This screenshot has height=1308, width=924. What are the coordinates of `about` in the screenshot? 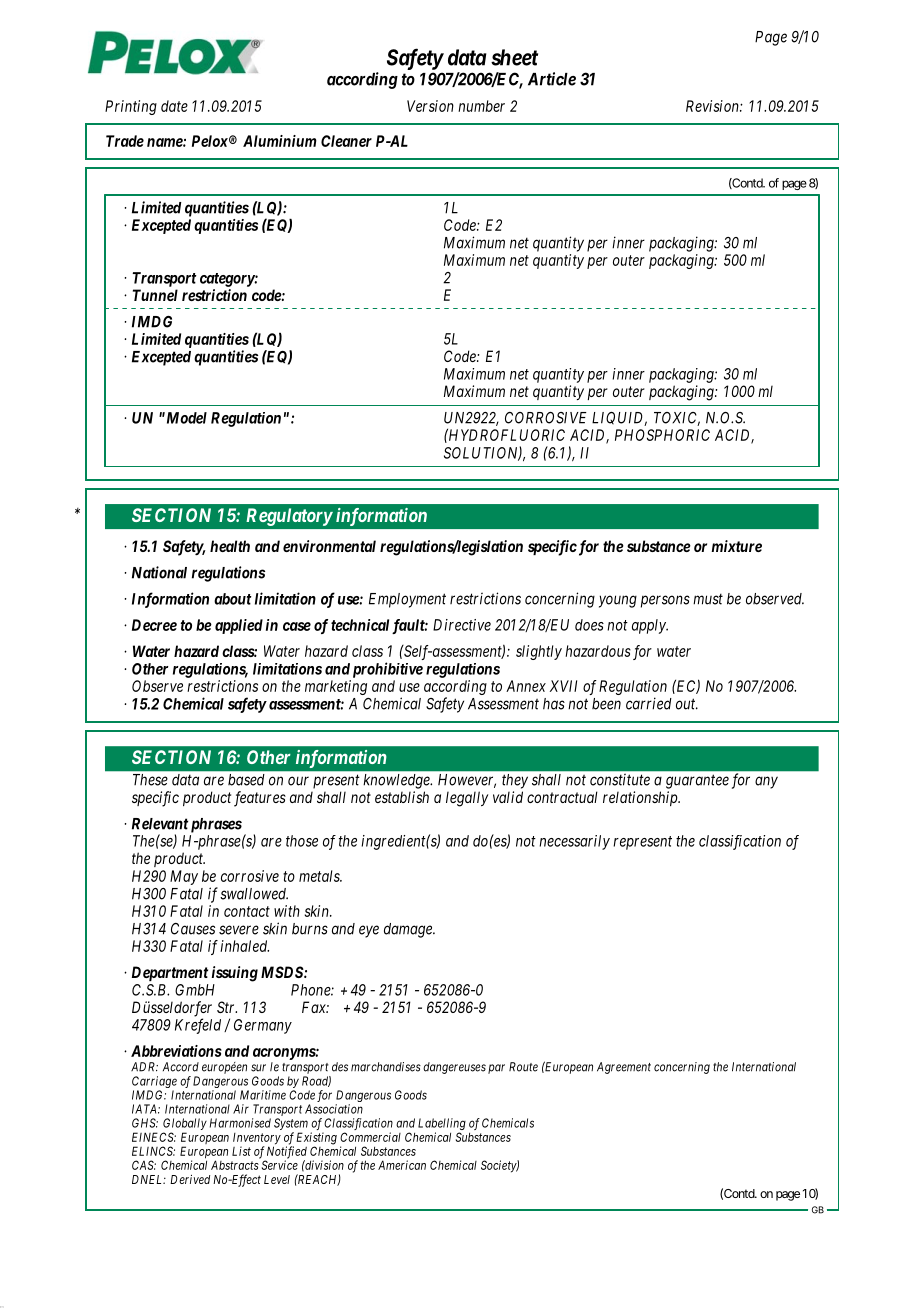 It's located at (233, 599).
